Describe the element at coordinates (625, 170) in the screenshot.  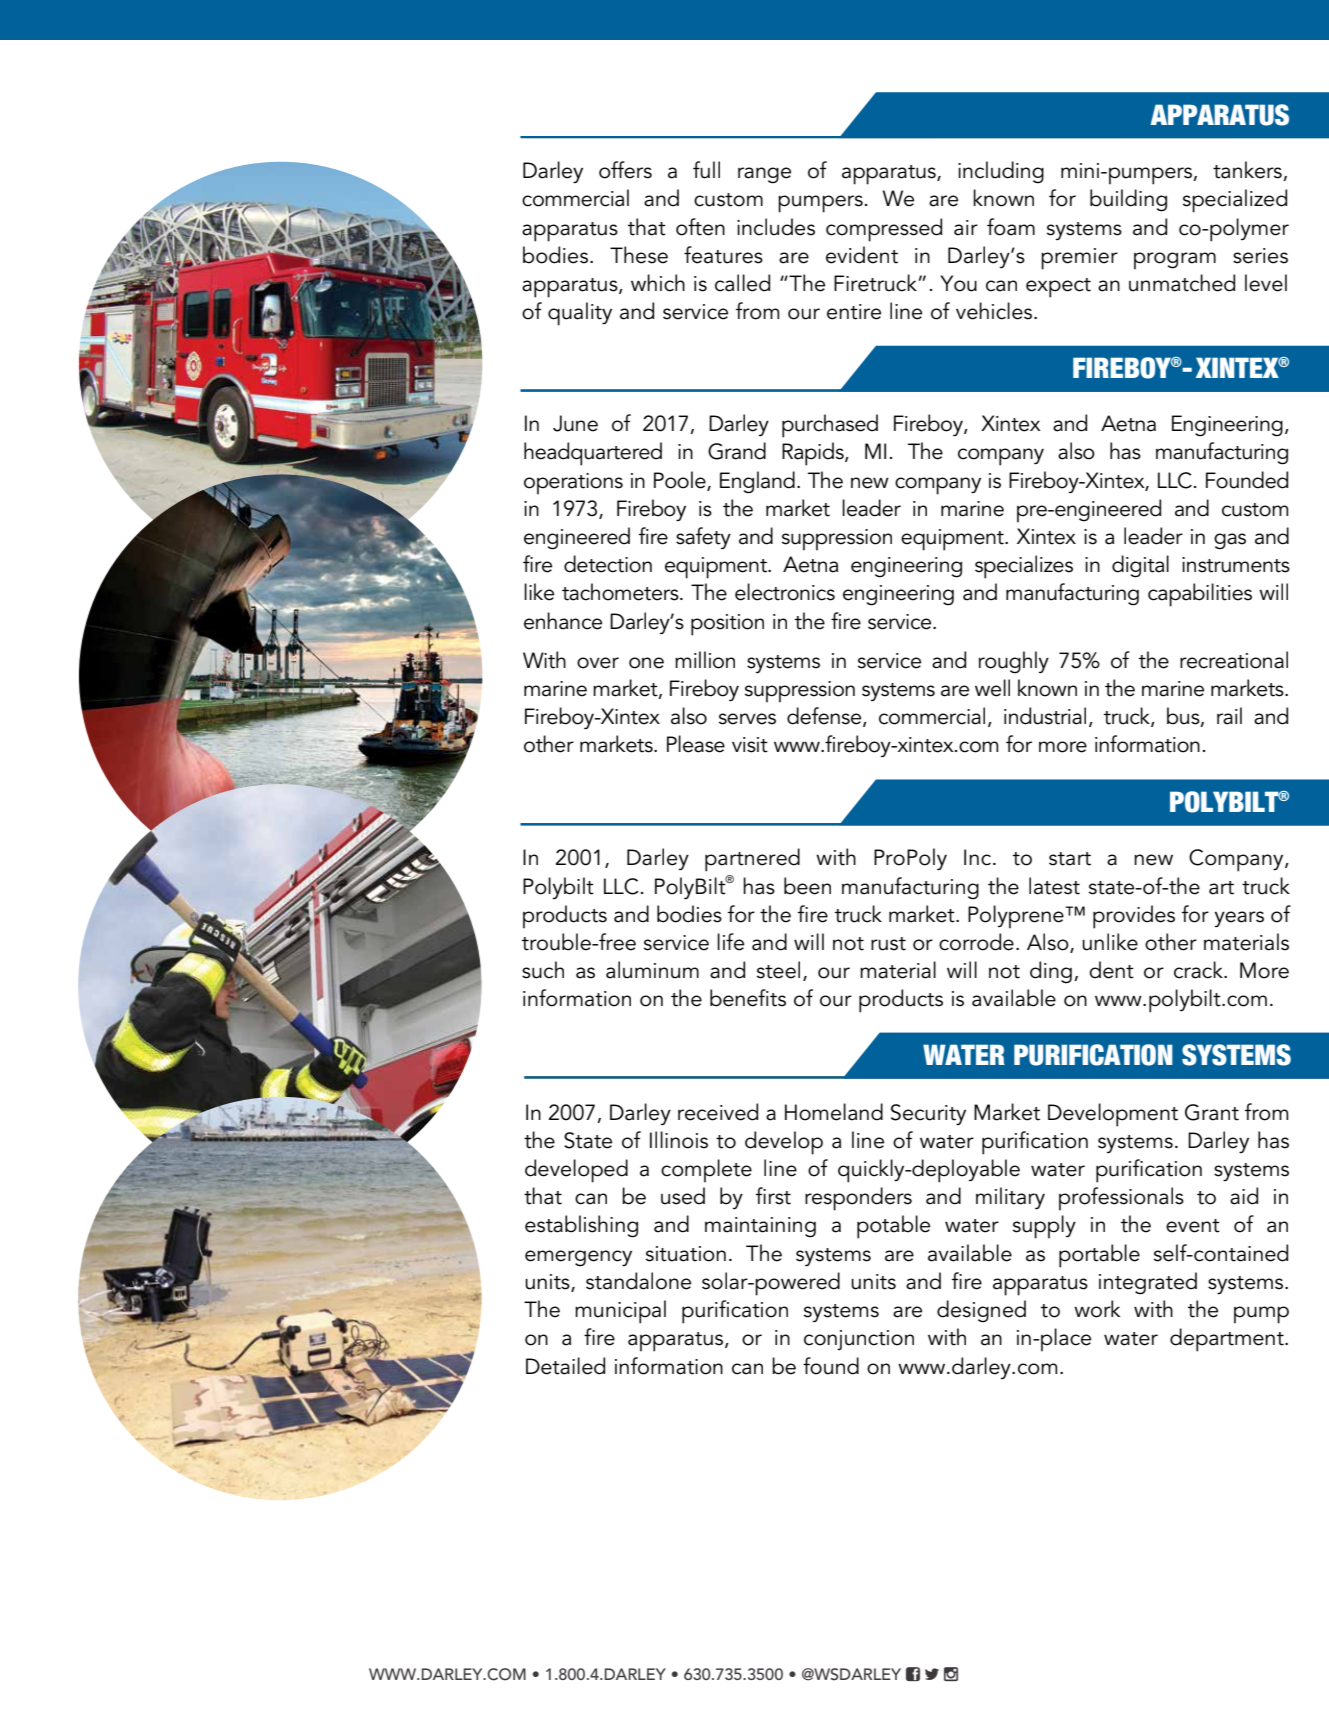
I see `offers` at that location.
